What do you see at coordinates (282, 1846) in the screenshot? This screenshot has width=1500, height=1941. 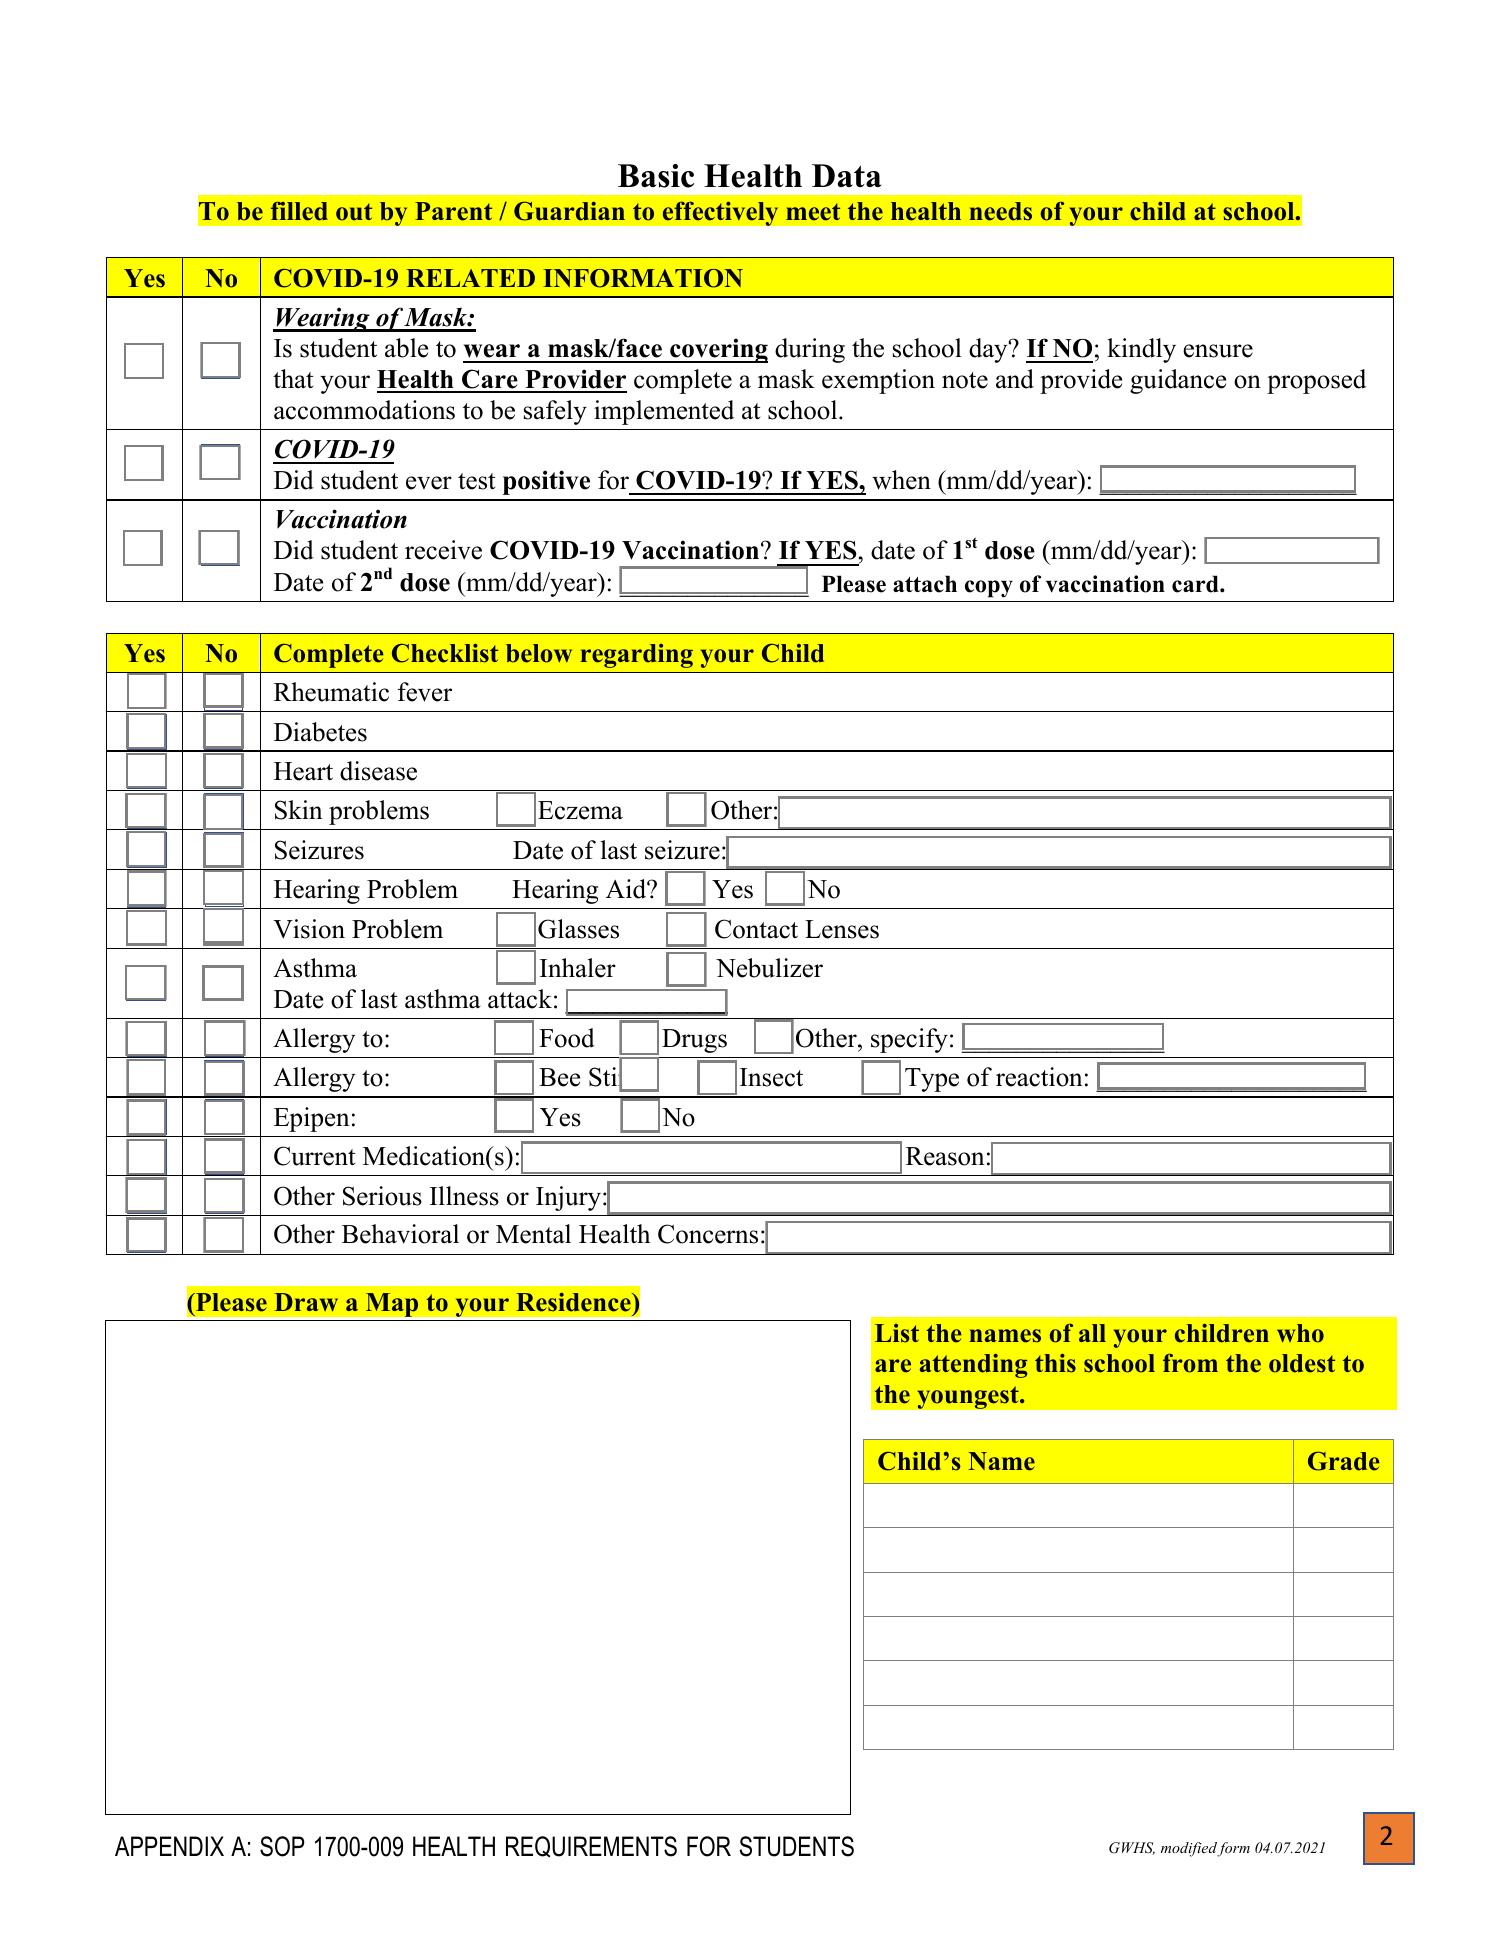 I see `SOP` at bounding box center [282, 1846].
